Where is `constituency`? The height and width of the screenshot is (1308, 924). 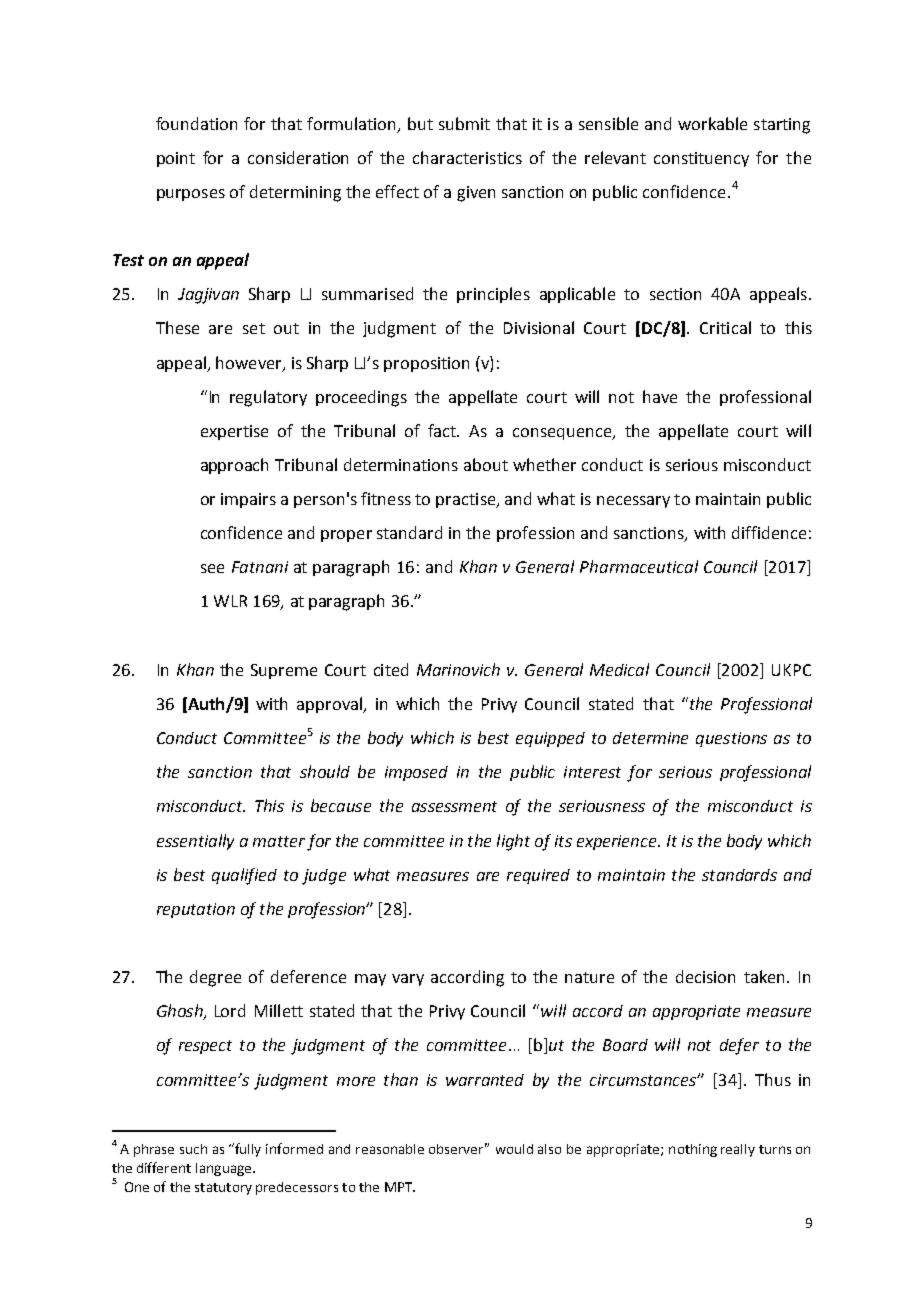 constituency is located at coordinates (701, 159).
